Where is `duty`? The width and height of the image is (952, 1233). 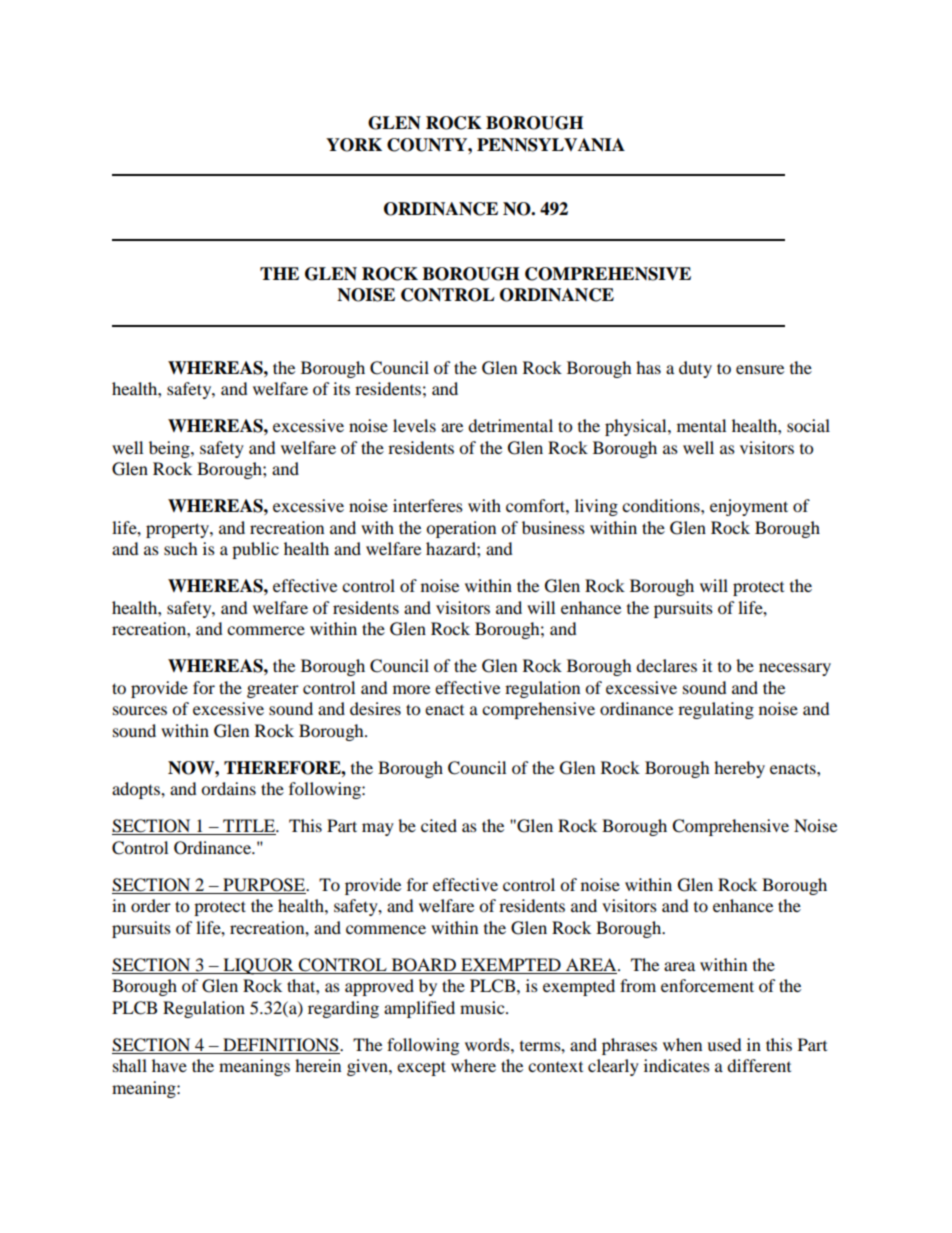
duty is located at coordinates (695, 369).
